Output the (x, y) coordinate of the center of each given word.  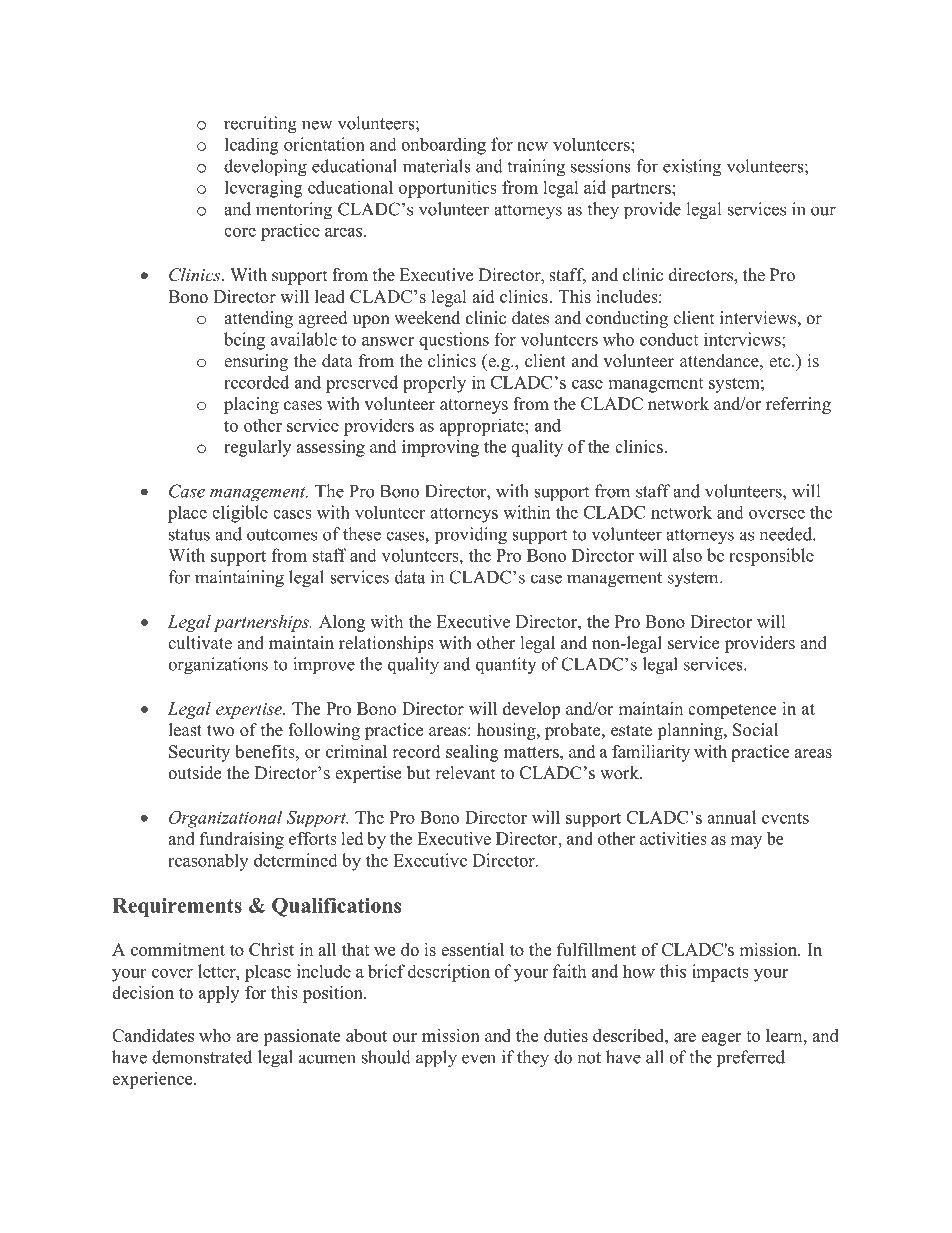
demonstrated (202, 1057)
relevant (465, 773)
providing (471, 536)
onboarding (443, 146)
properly (434, 384)
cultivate (200, 643)
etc (781, 362)
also (687, 555)
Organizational (225, 819)
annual (731, 817)
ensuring (256, 362)
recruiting (260, 125)
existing (692, 168)
